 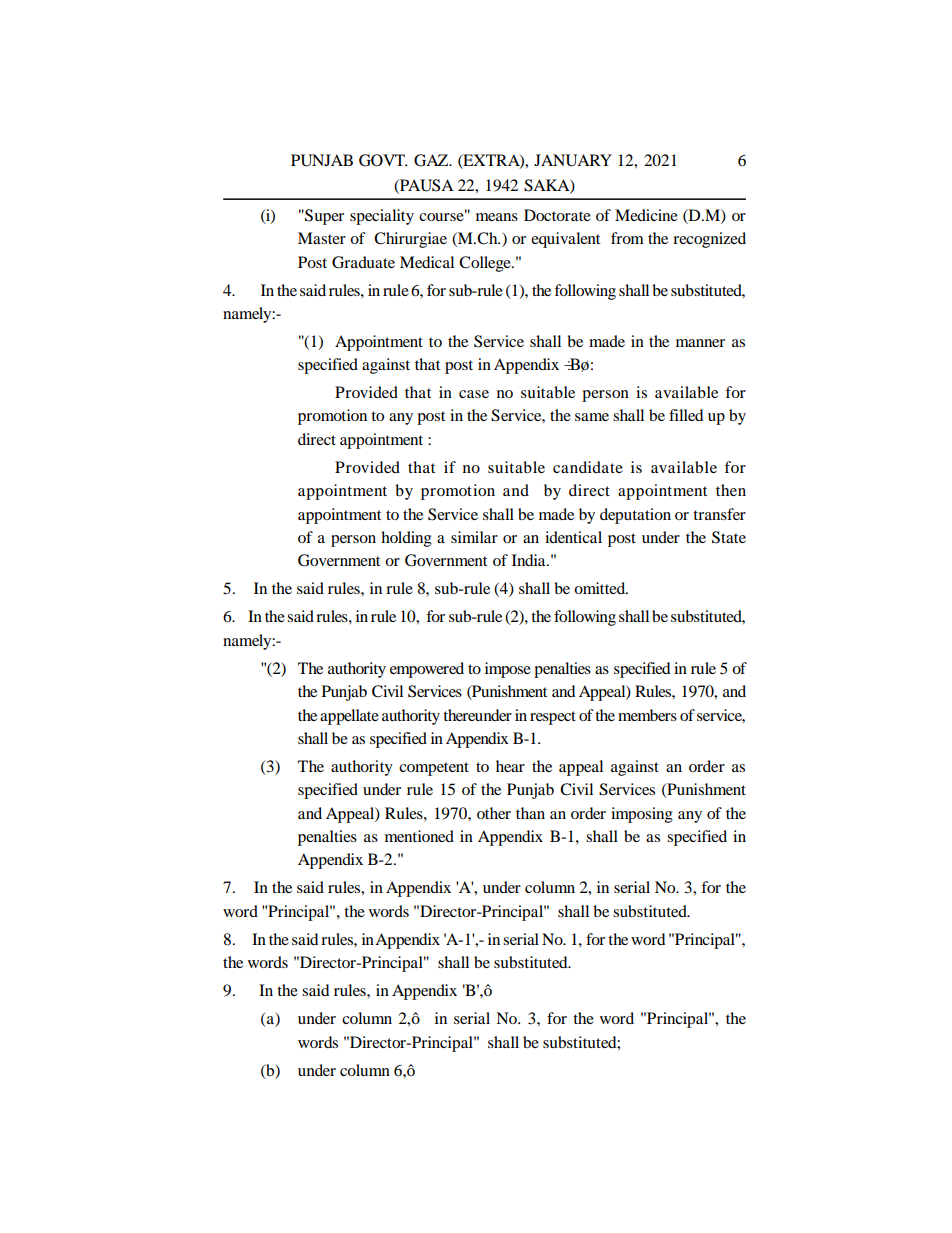 I want to click on Medicine, so click(x=646, y=215).
